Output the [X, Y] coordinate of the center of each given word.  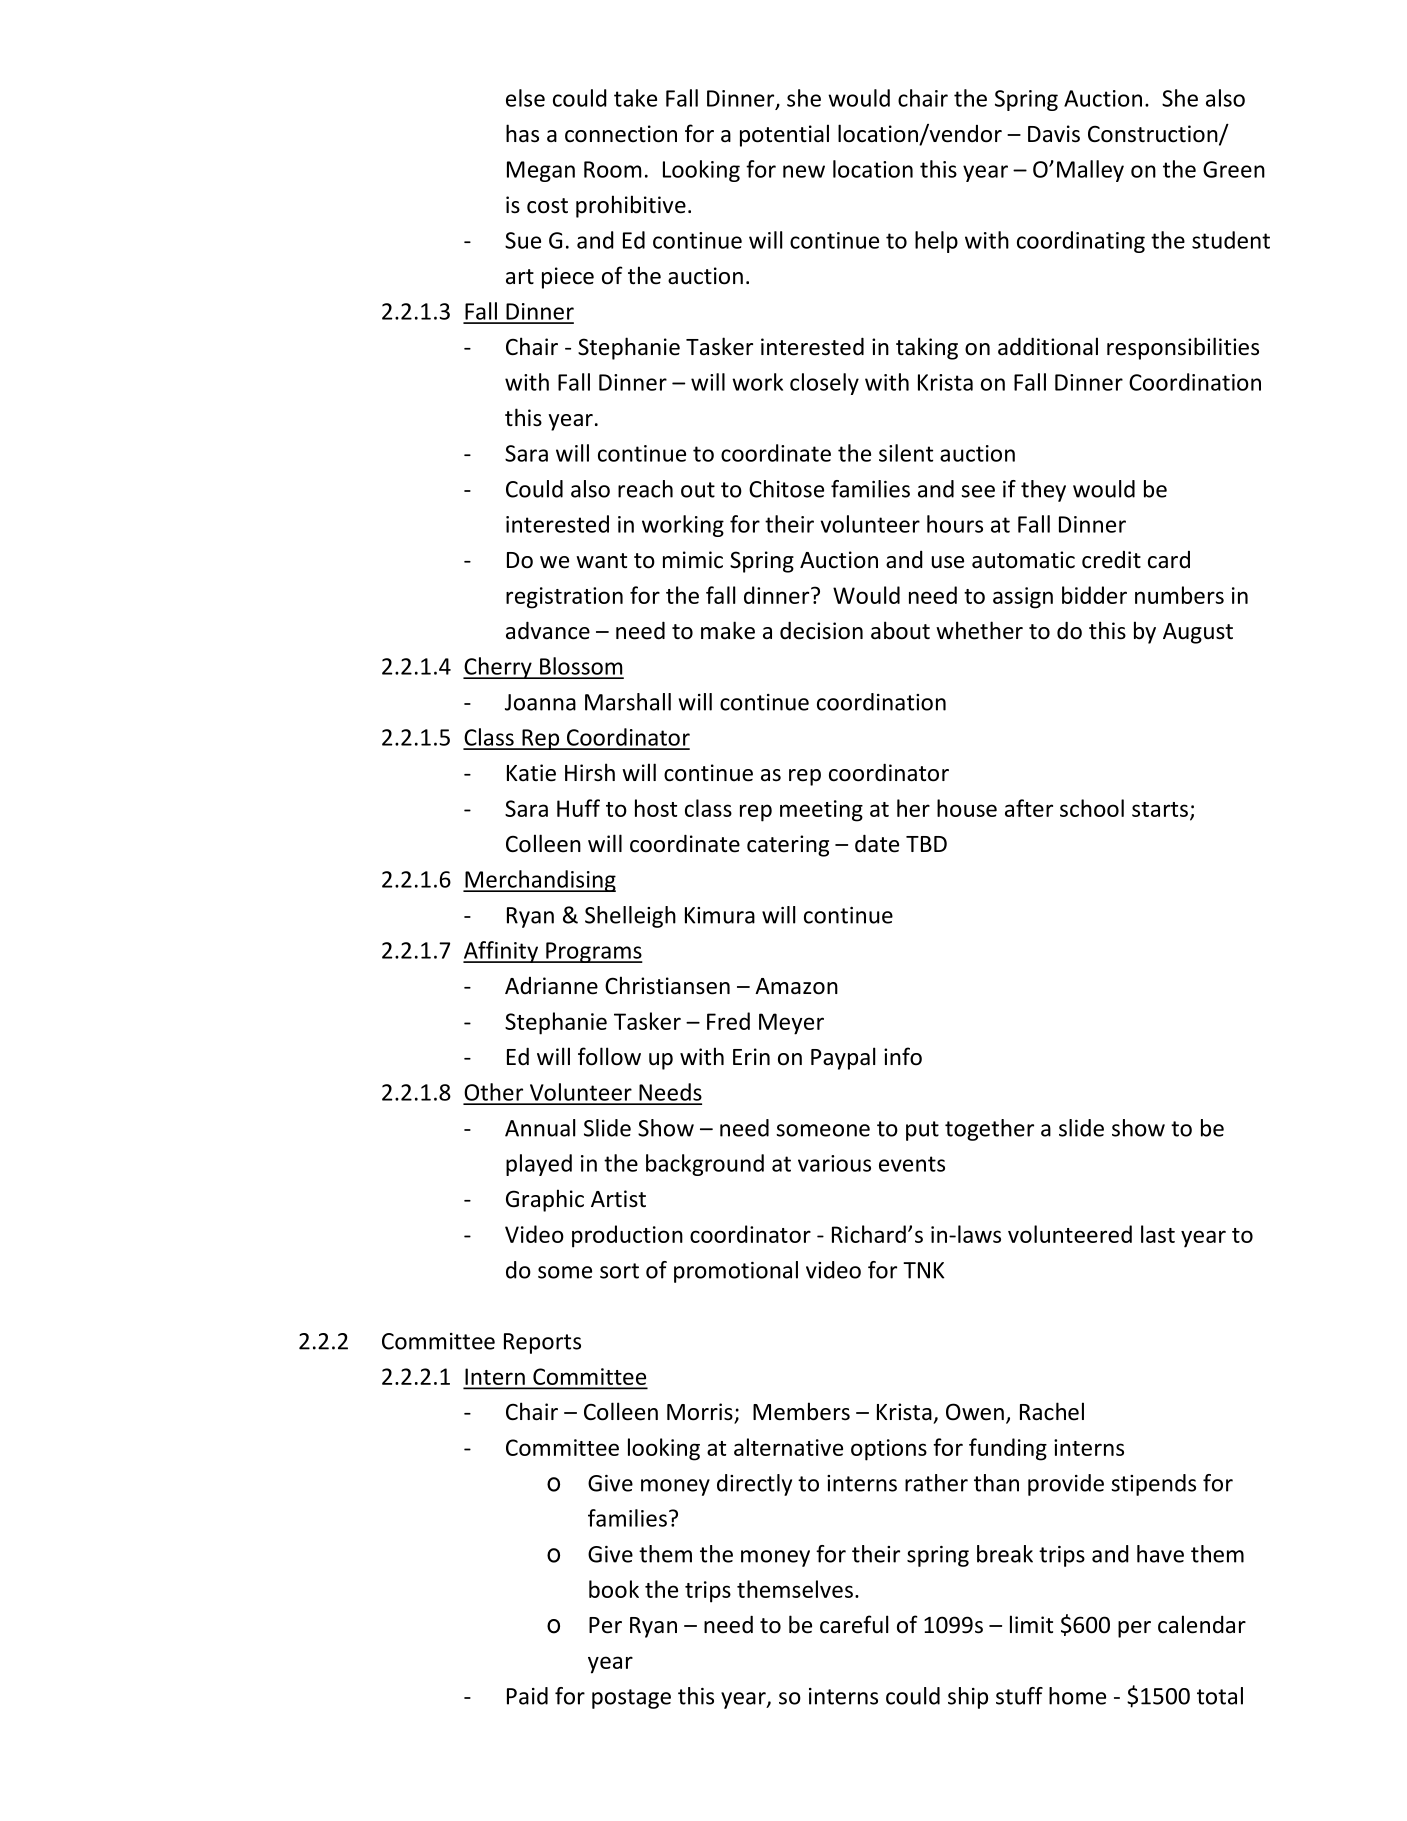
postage [631, 1699]
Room [612, 169]
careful [854, 1624]
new [804, 171]
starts [1160, 809]
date [877, 843]
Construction [1154, 135]
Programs [593, 952]
